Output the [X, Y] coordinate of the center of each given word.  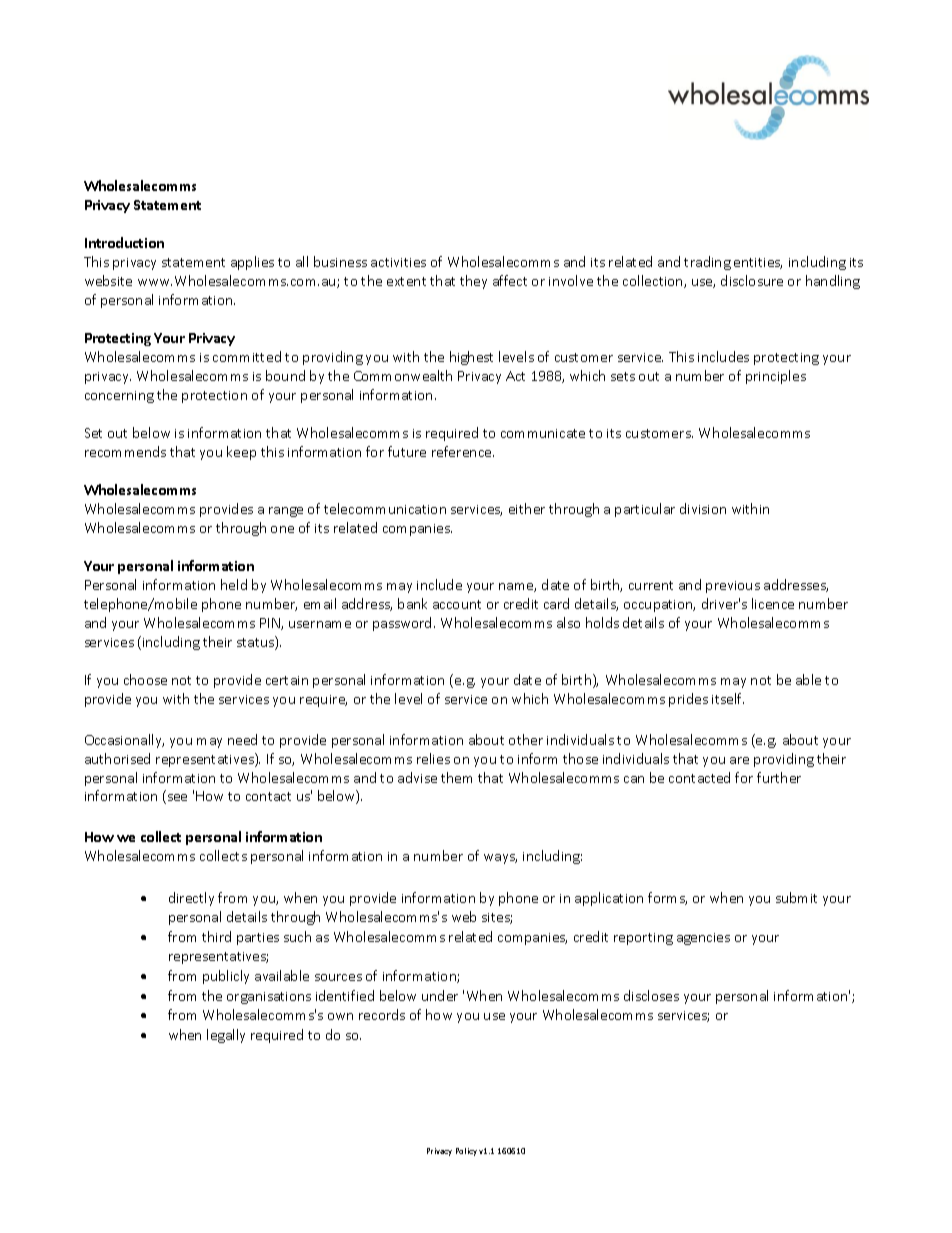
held [234, 584]
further [779, 777]
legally [226, 1036]
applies [252, 263]
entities [758, 263]
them [456, 777]
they [473, 282]
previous [733, 587]
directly [191, 899]
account [457, 604]
